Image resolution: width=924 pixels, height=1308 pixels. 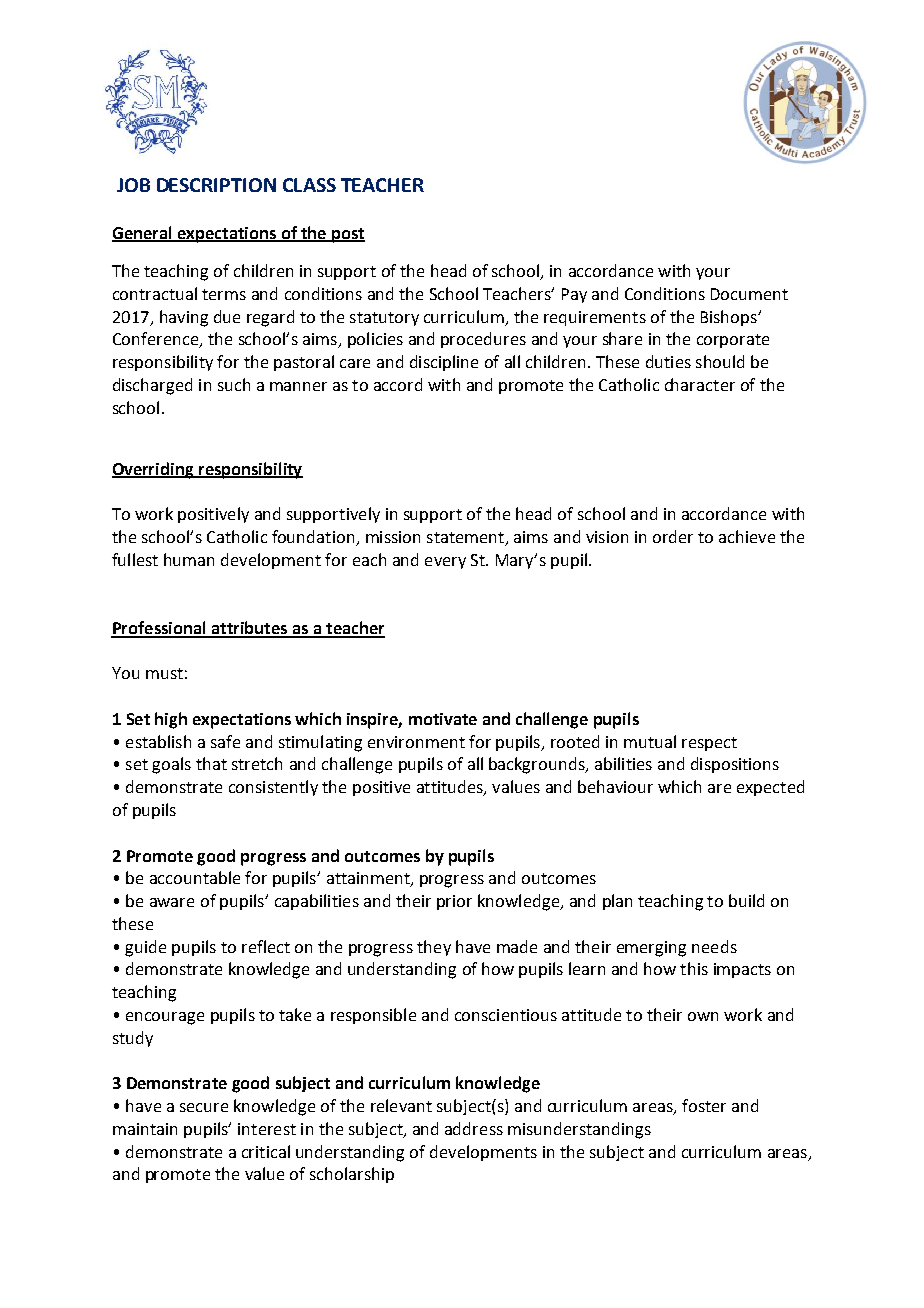 I want to click on Document, so click(x=749, y=294).
